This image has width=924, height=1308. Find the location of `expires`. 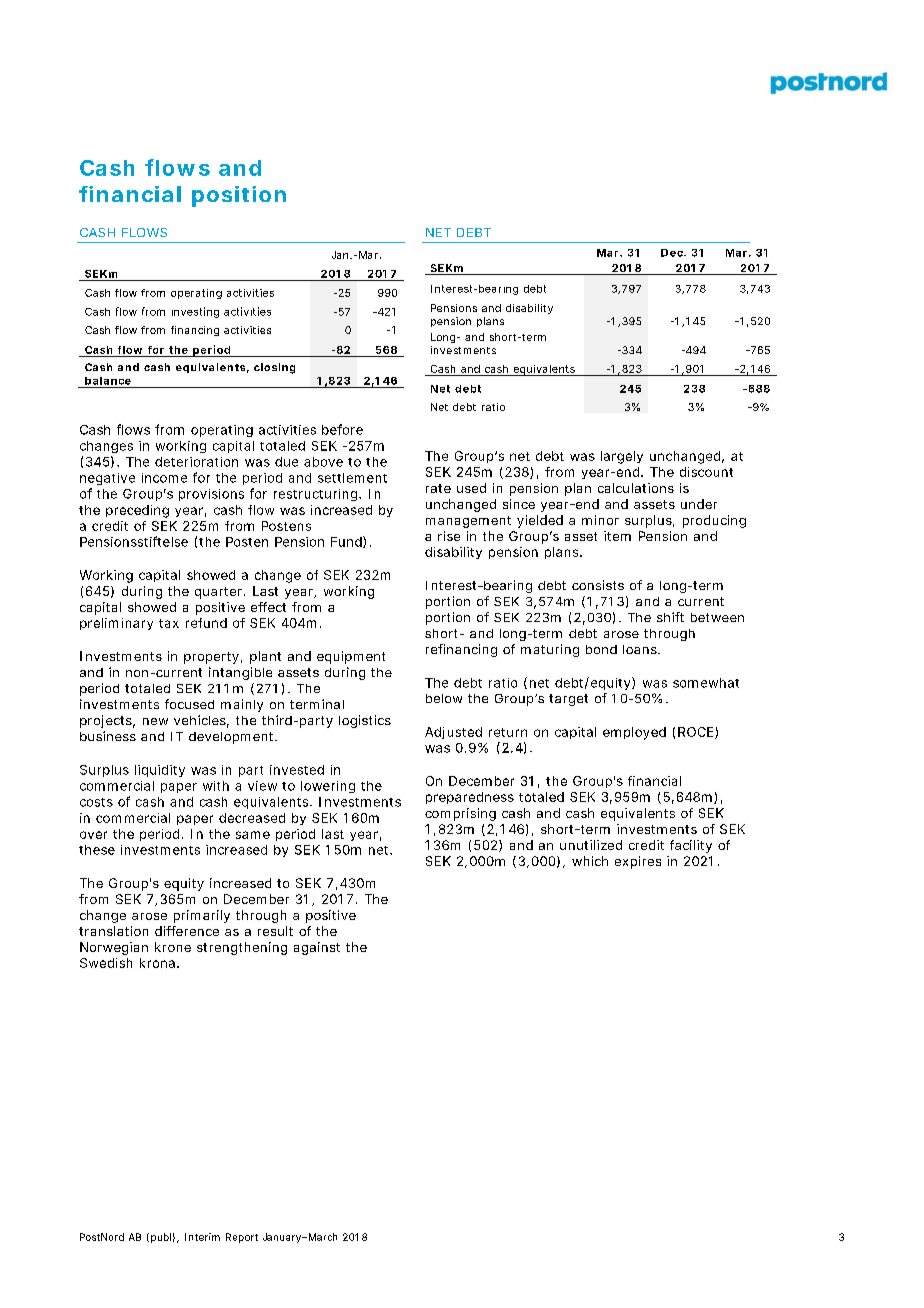

expires is located at coordinates (638, 862).
